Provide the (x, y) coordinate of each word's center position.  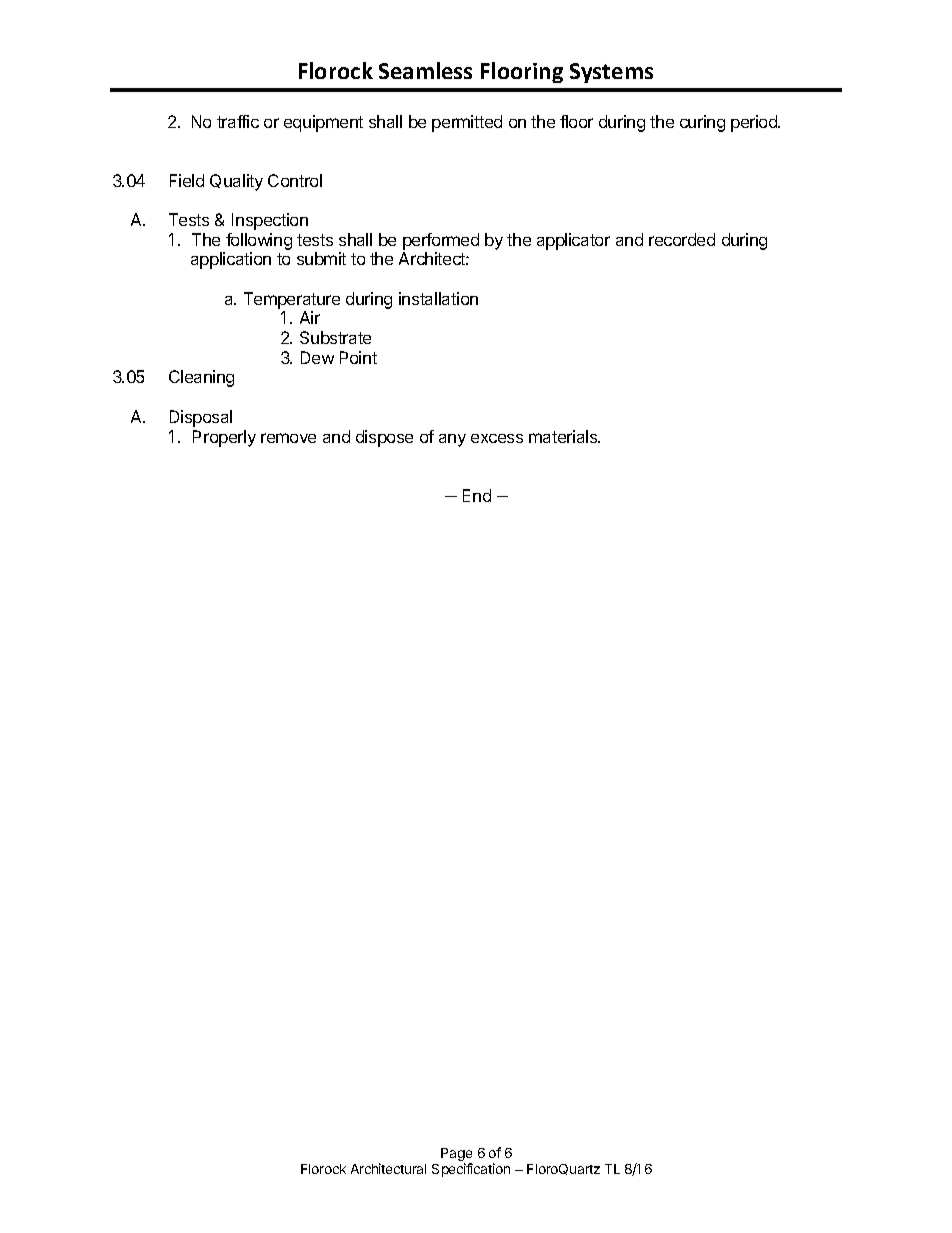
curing (702, 123)
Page (456, 1156)
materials (564, 436)
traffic (238, 121)
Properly (224, 438)
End (477, 495)
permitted (467, 123)
